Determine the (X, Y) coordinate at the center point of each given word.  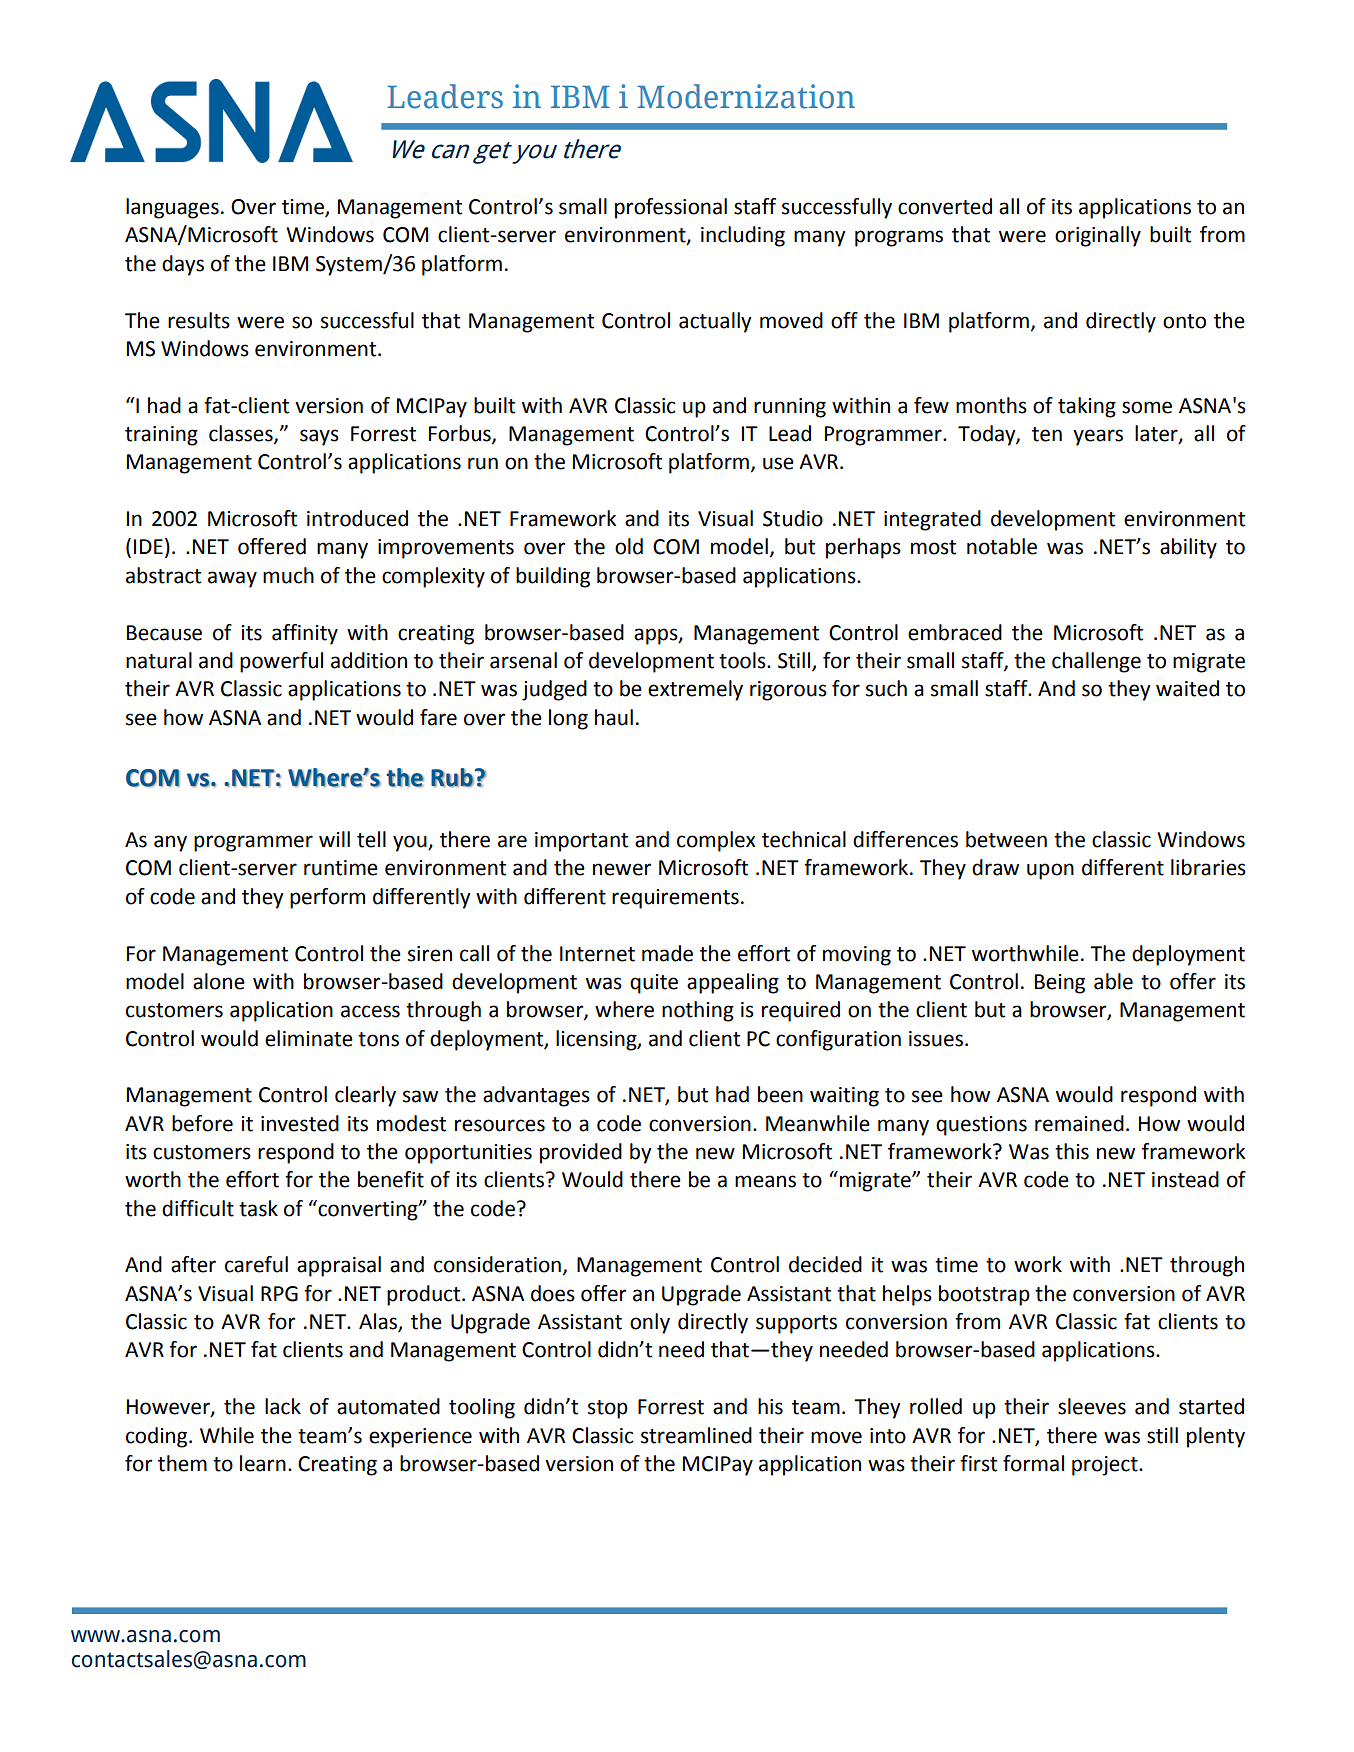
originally (1098, 236)
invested (300, 1123)
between (1006, 839)
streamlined (696, 1435)
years (1098, 437)
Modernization (746, 96)
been (780, 1094)
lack (283, 1406)
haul (614, 717)
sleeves (1092, 1406)
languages (172, 208)
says (319, 437)
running (790, 408)
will (334, 839)
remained (1079, 1123)
